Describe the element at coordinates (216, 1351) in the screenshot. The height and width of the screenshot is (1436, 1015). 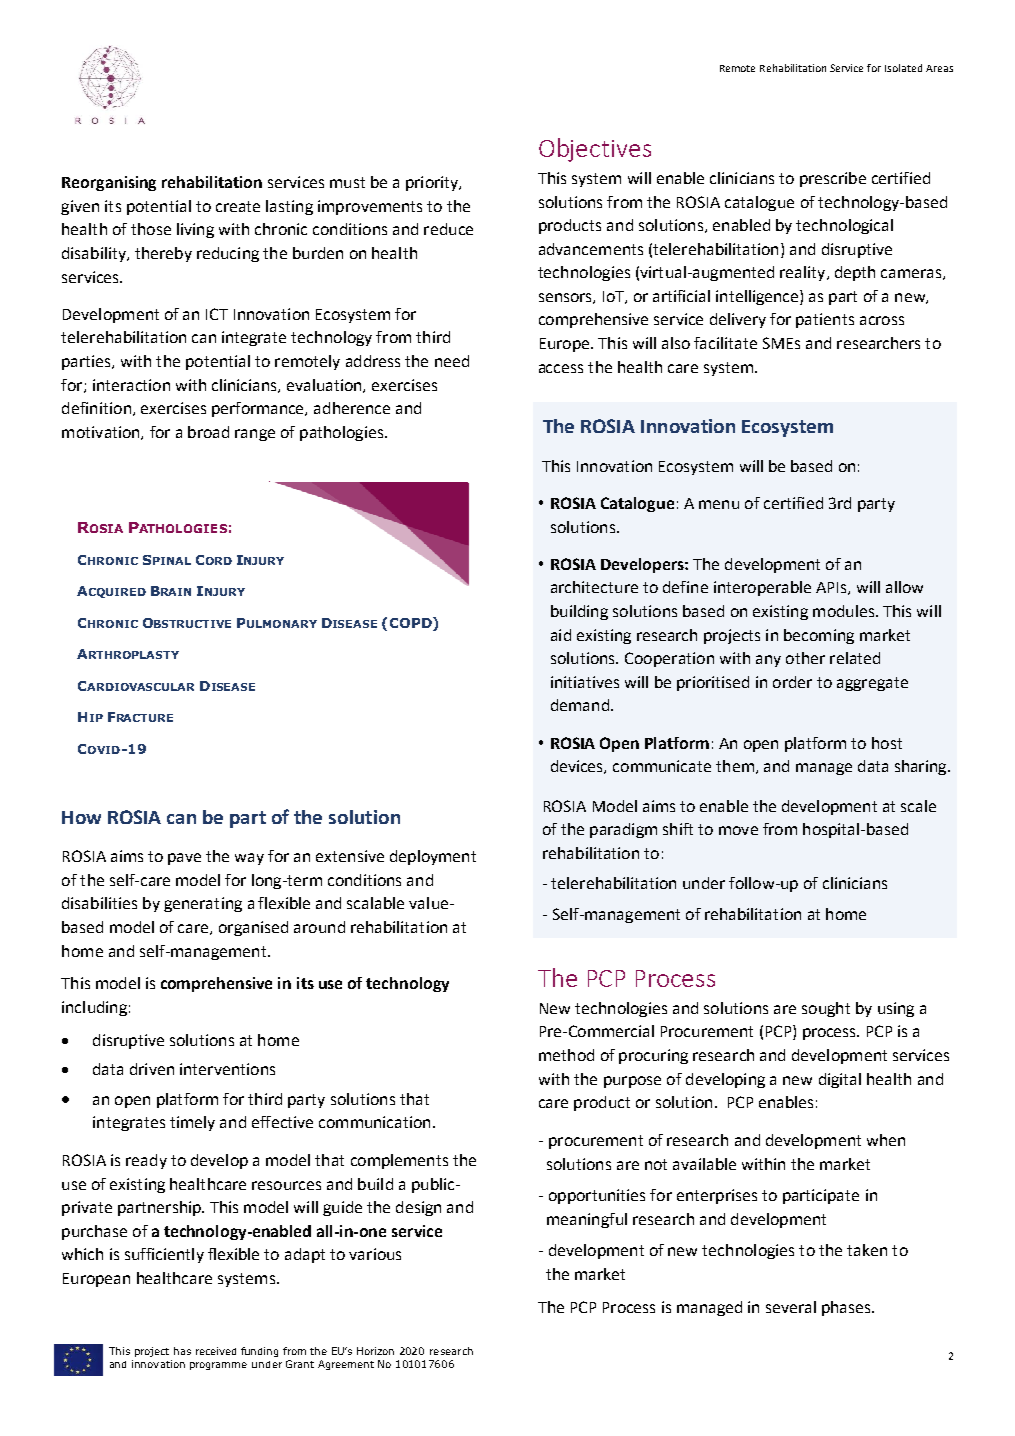
I see `received` at that location.
